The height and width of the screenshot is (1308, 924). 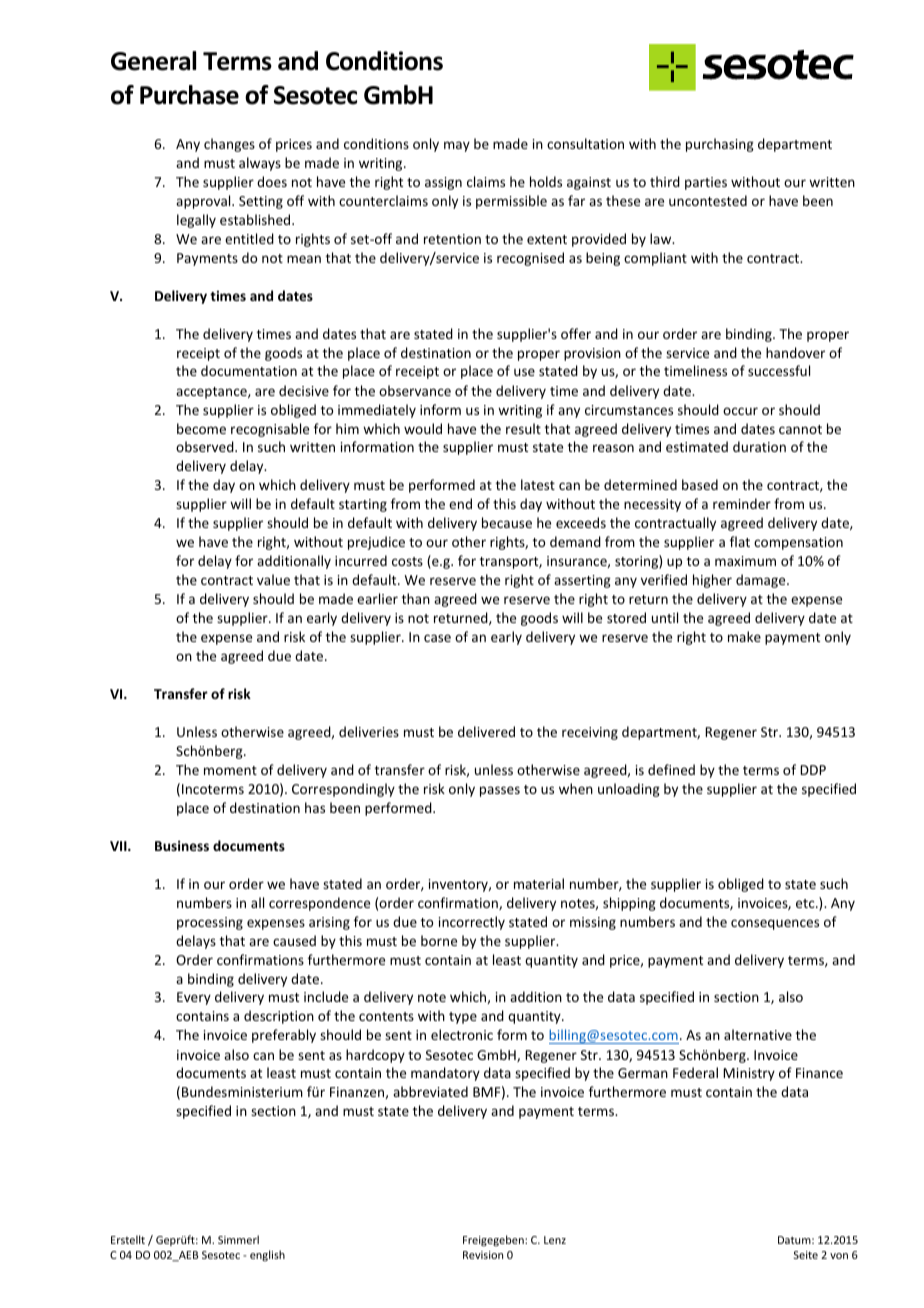 What do you see at coordinates (457, 146) in the screenshot?
I see `may` at bounding box center [457, 146].
